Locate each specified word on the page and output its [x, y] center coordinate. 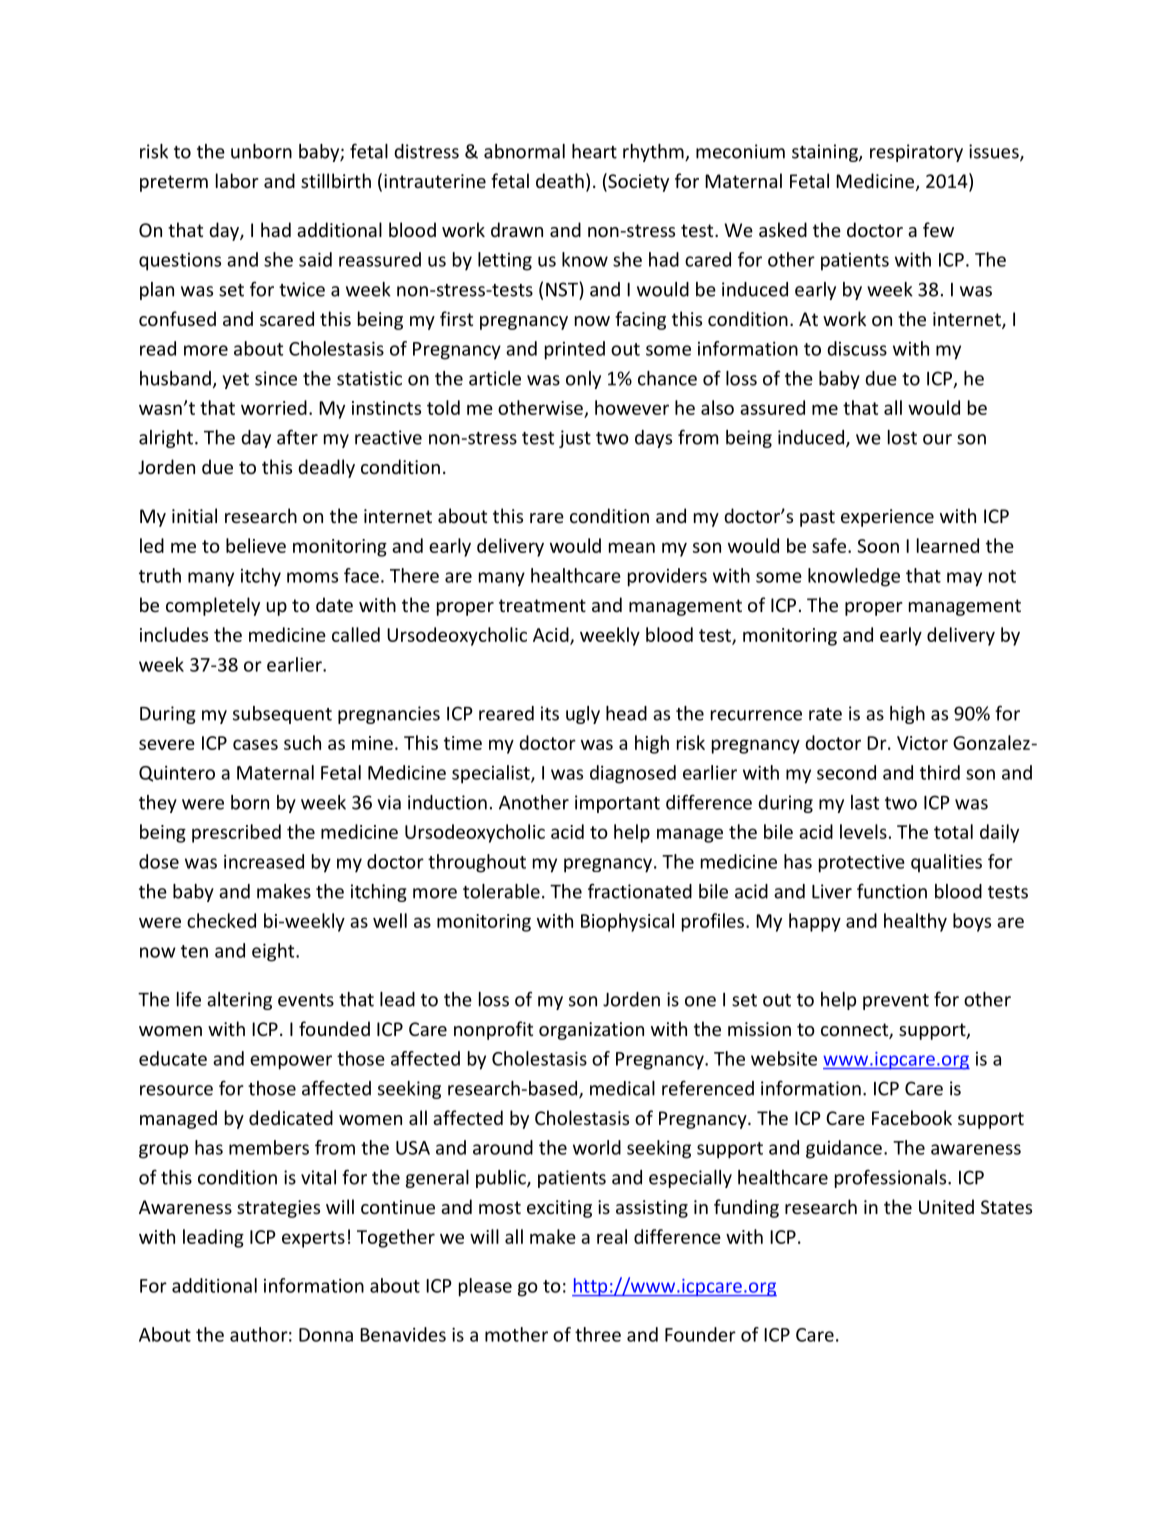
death [560, 180]
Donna [326, 1335]
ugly [583, 715]
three [598, 1334]
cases [255, 744]
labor [237, 180]
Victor [922, 743]
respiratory [916, 153]
